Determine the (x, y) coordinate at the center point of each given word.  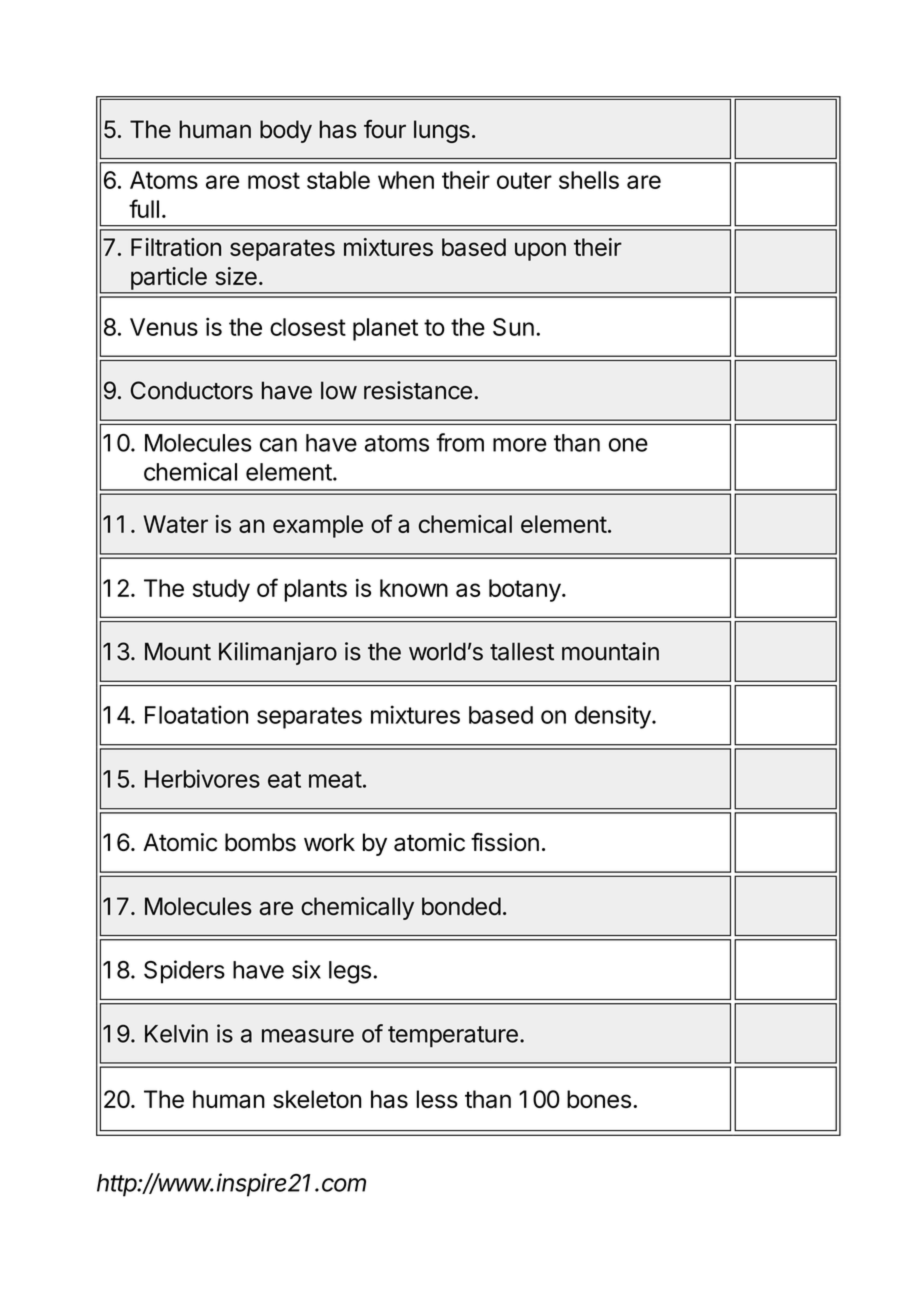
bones (599, 1099)
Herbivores (202, 778)
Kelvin (176, 1033)
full (144, 208)
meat (335, 779)
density (614, 717)
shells (589, 180)
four (385, 129)
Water (175, 524)
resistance (418, 390)
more (520, 445)
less (437, 1099)
